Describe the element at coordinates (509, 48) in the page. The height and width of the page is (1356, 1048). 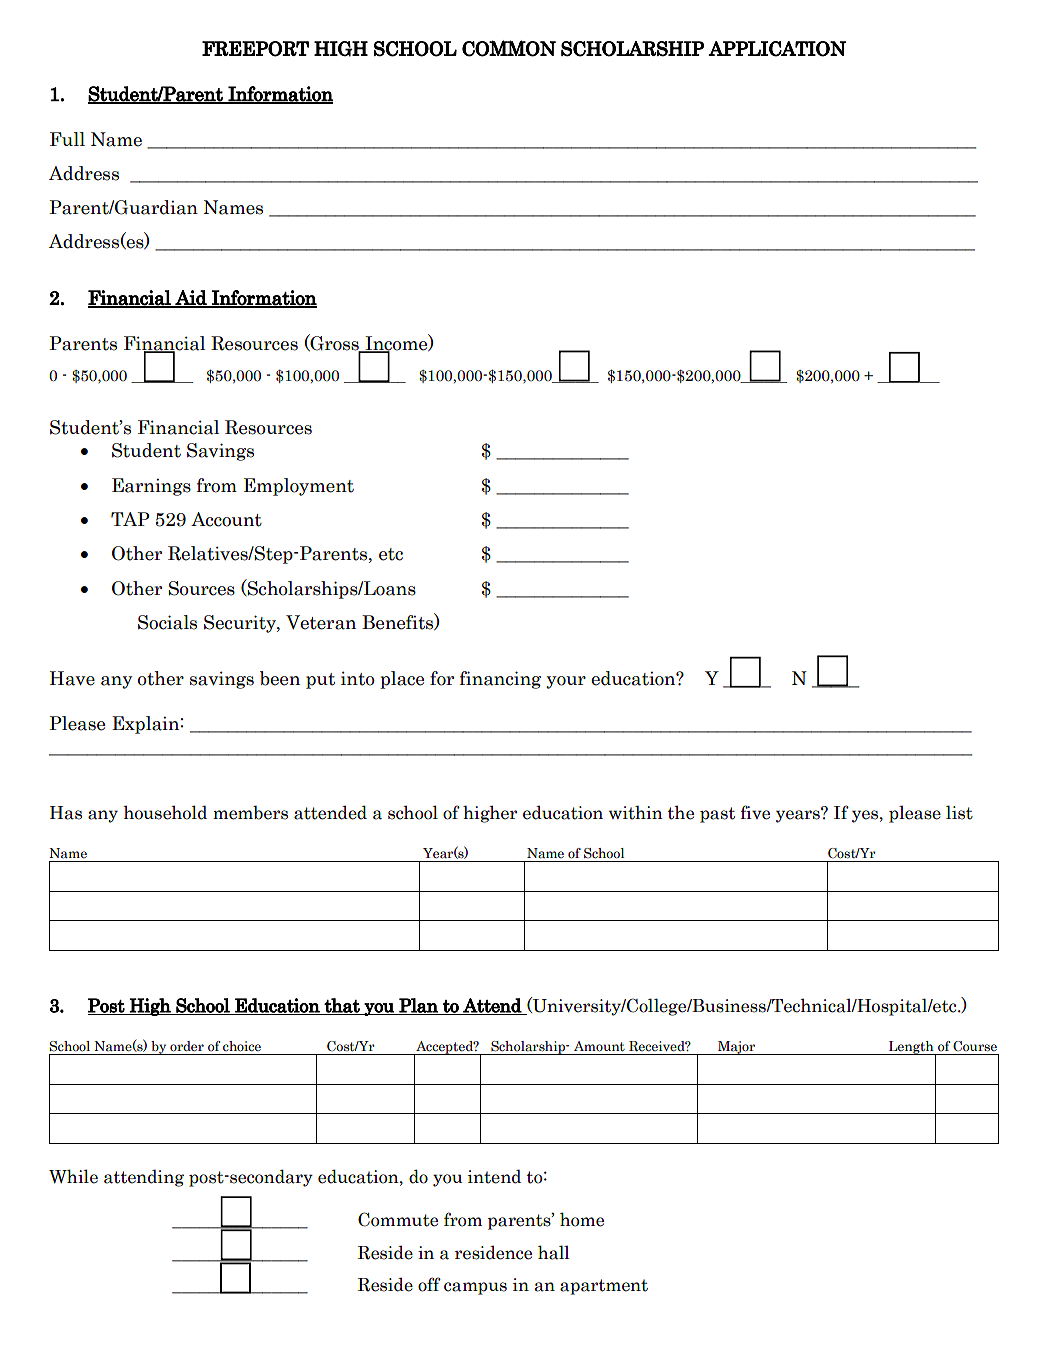
I see `COMMON` at that location.
